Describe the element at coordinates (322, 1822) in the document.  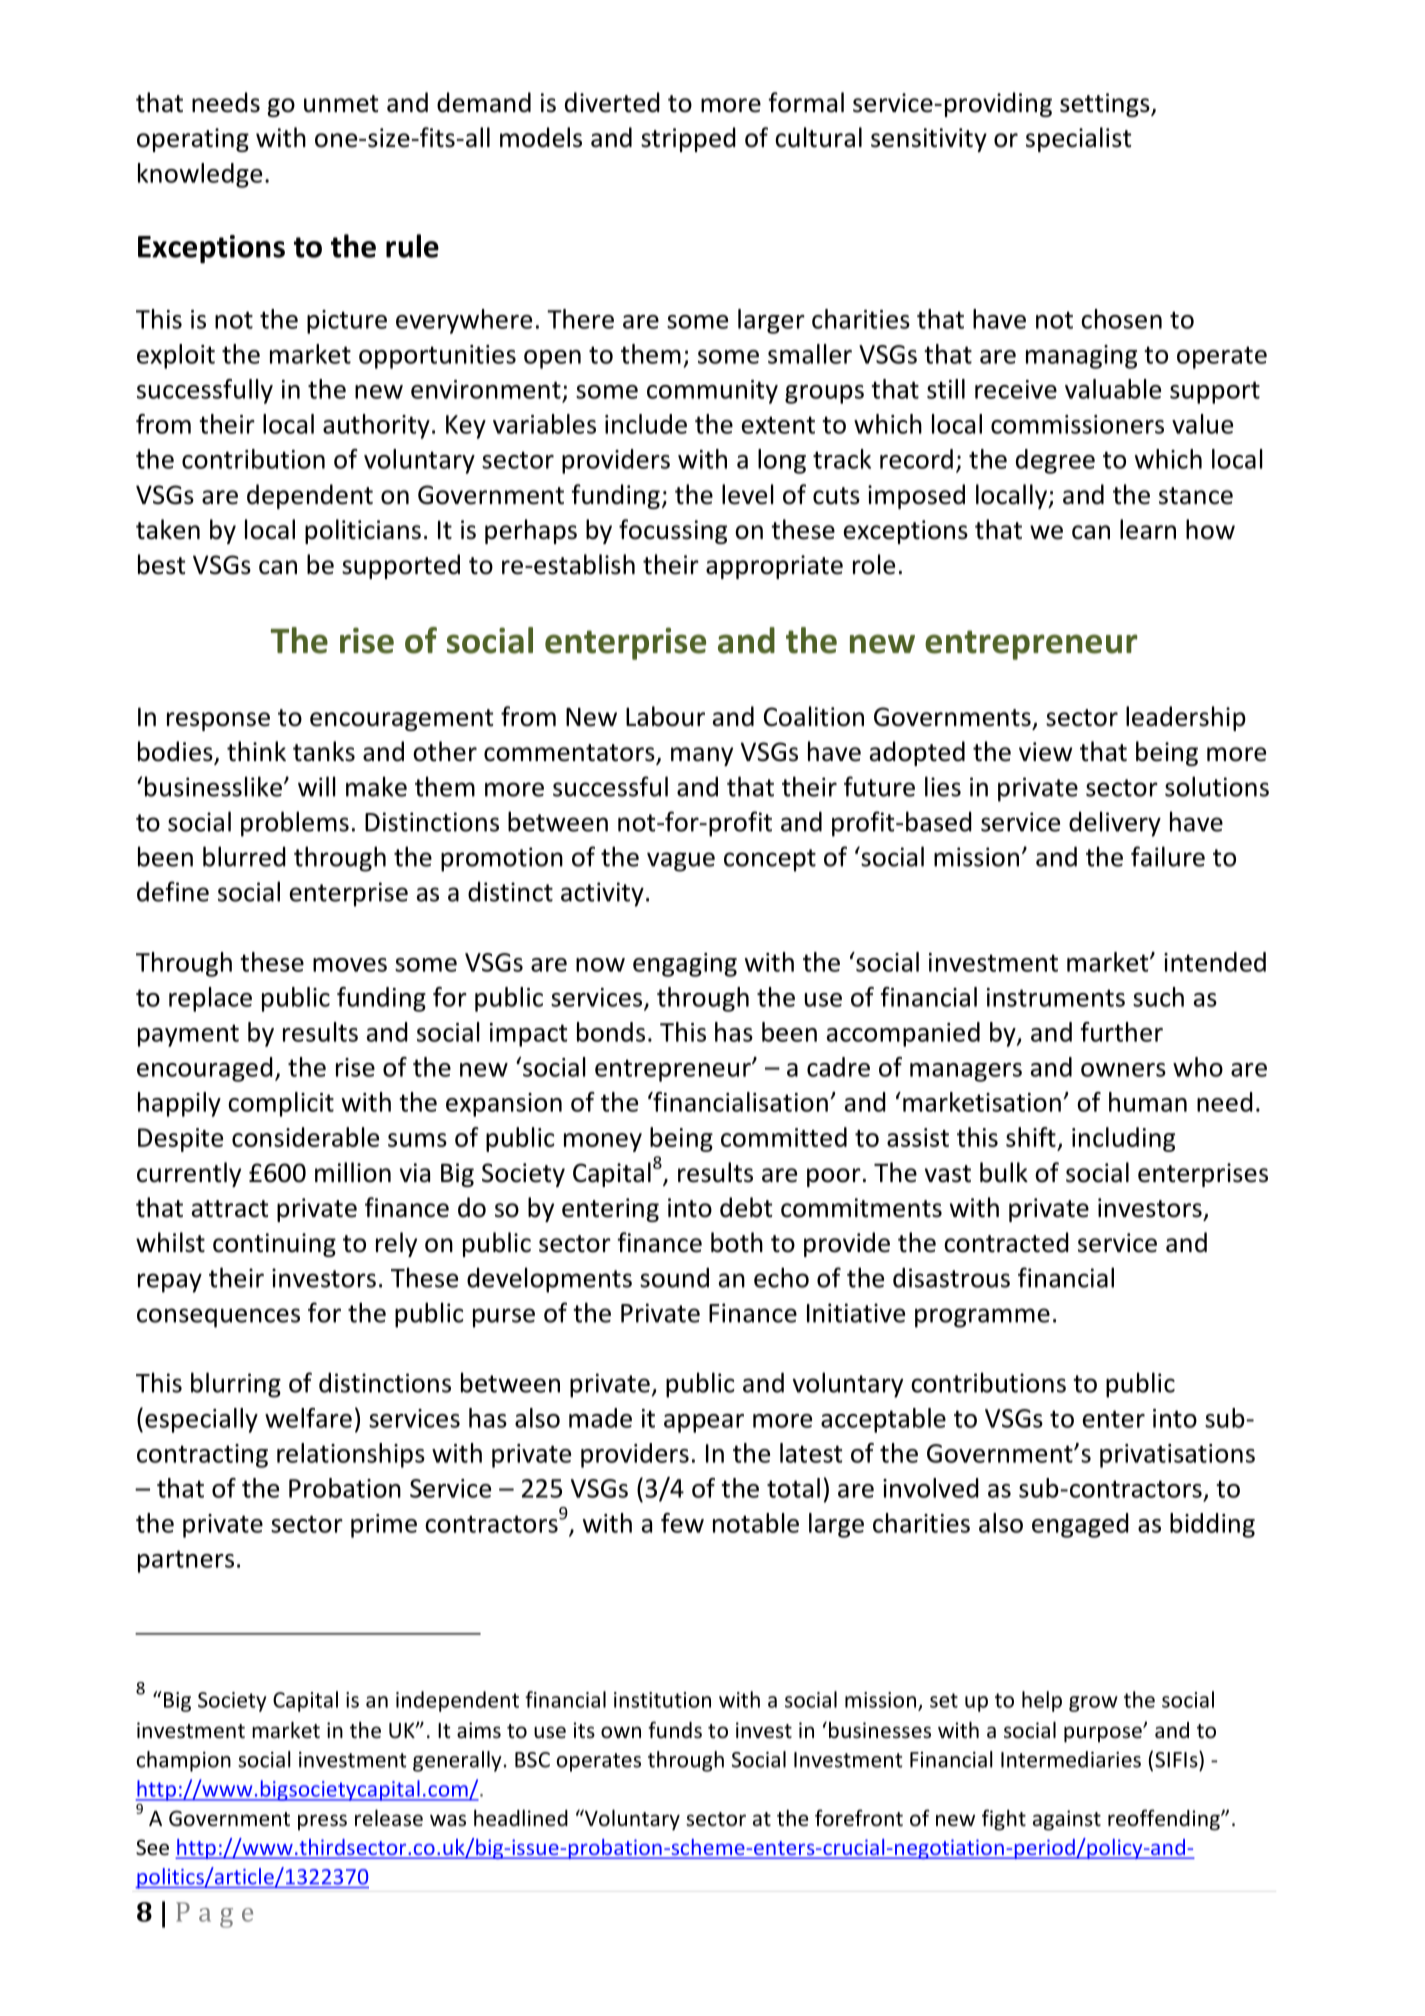
I see `press` at that location.
